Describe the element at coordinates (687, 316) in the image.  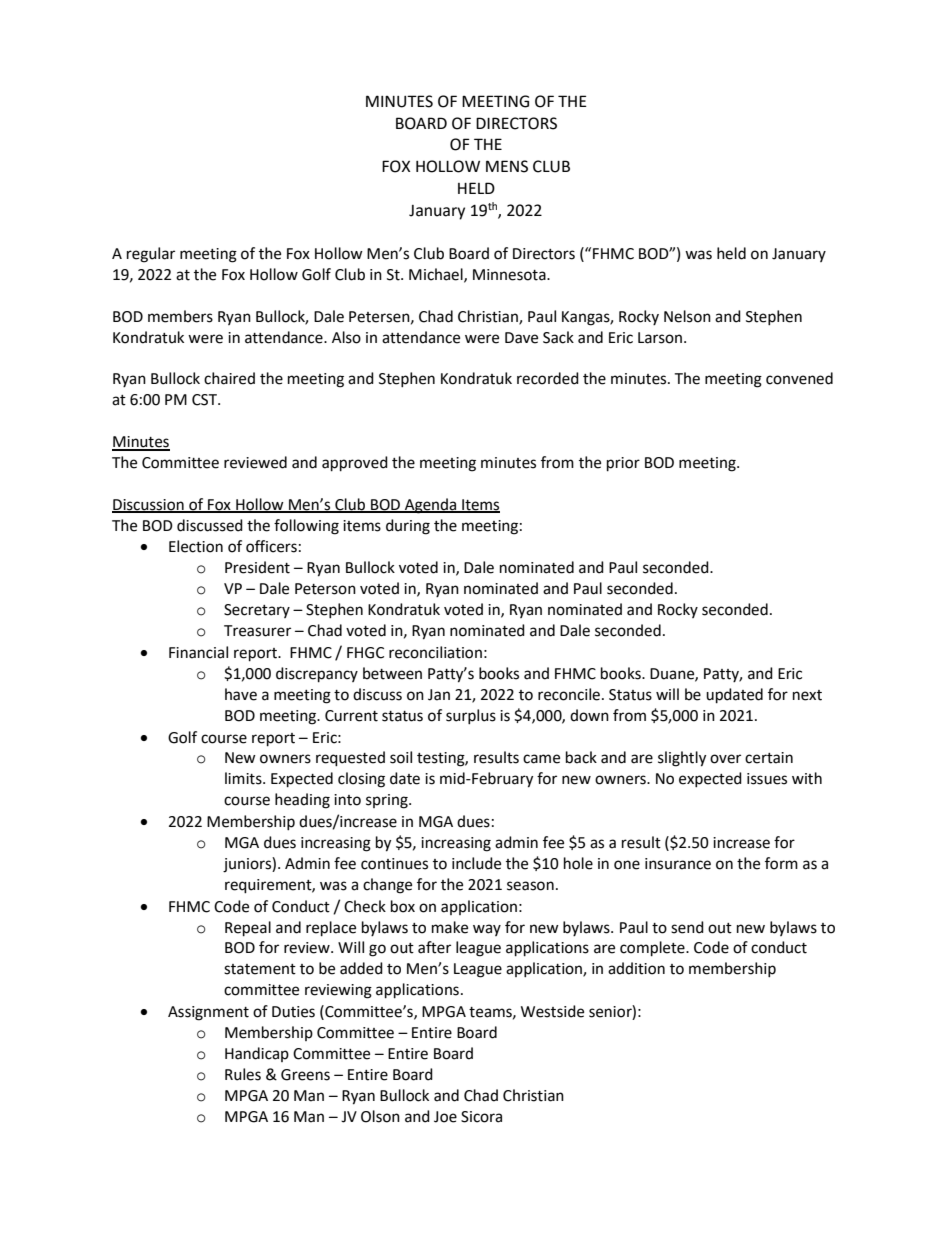
I see `Nelson` at that location.
